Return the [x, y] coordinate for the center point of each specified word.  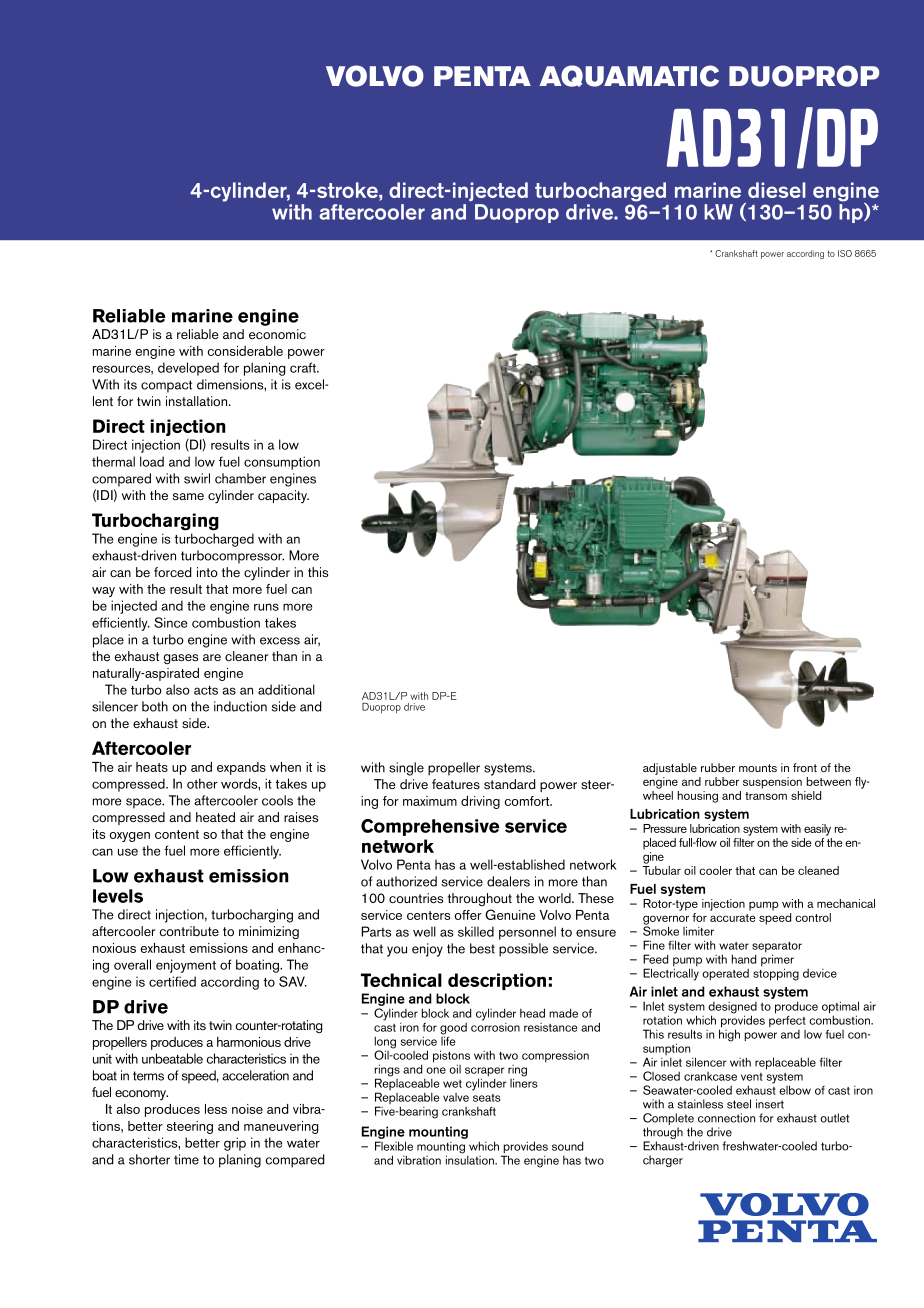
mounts [758, 768]
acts [206, 690]
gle [415, 769]
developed [188, 369]
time [186, 1159]
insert [770, 1104]
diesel [777, 190]
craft [304, 367]
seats [487, 1098]
